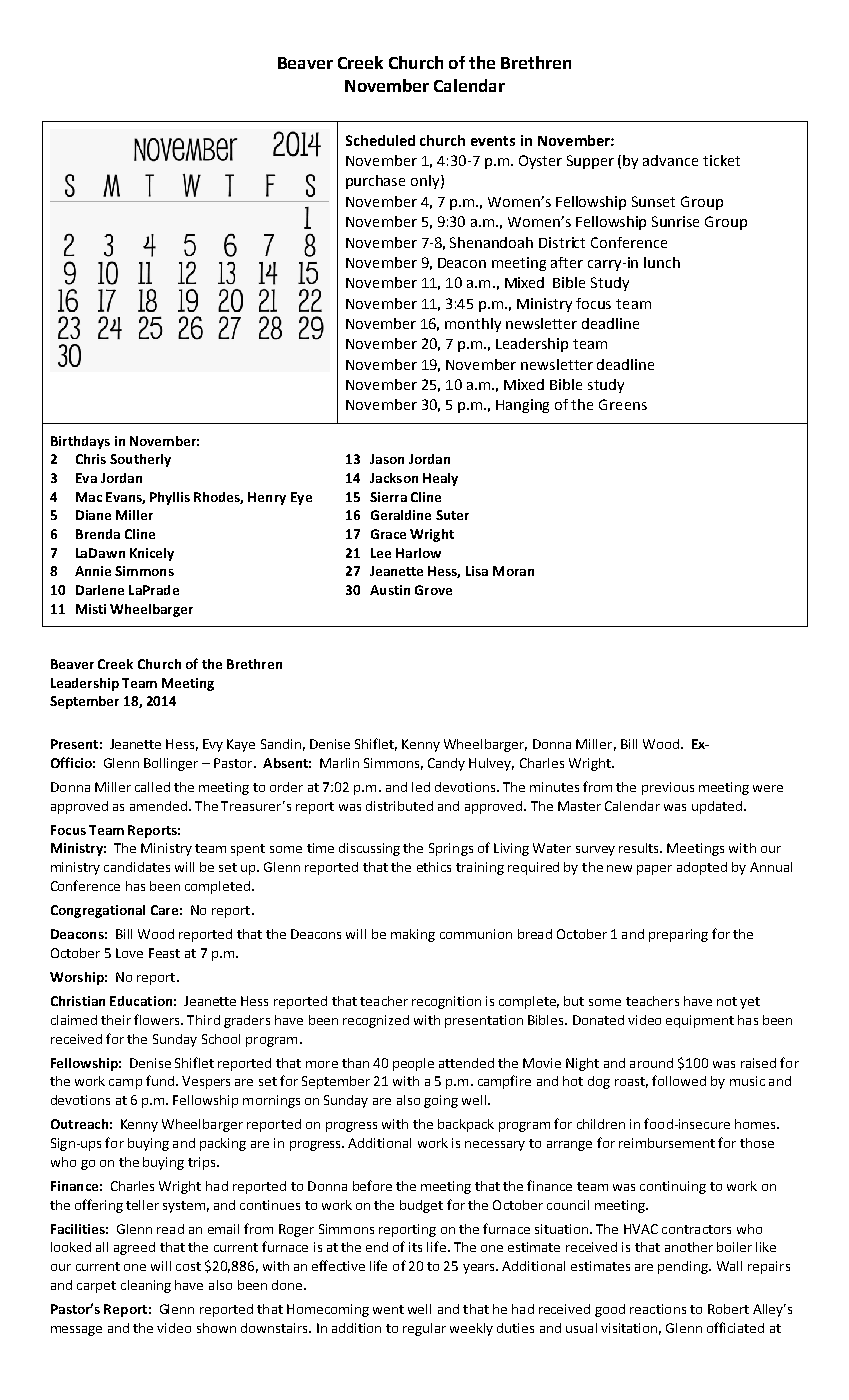 The image size is (849, 1400). Describe the element at coordinates (668, 788) in the image. I see `previous` at that location.
